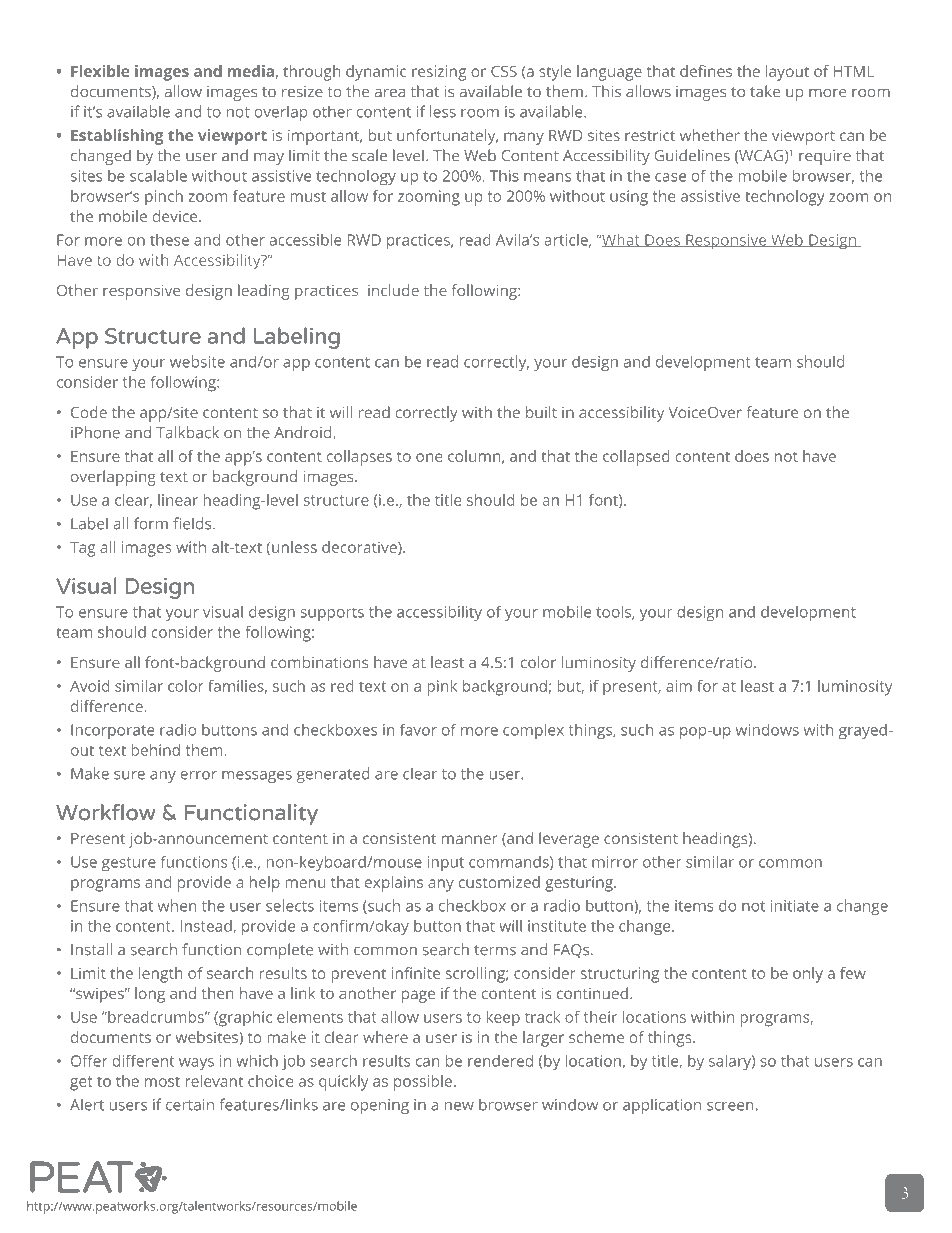 Image resolution: width=952 pixels, height=1233 pixels. I want to click on favor, so click(418, 729).
